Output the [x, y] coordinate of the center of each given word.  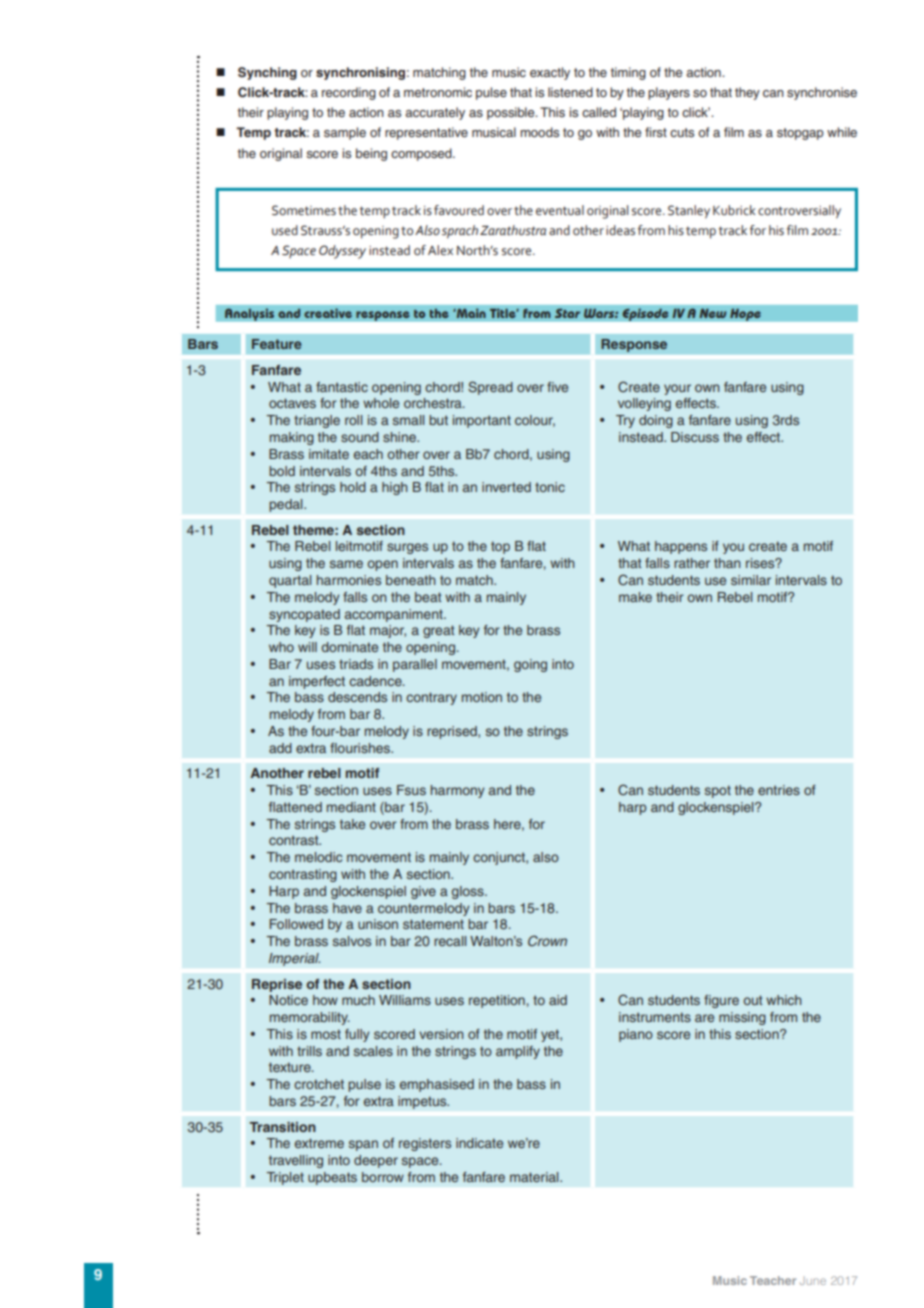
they [747, 93]
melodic [319, 857]
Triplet [285, 1178]
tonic [550, 487]
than [727, 563]
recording [349, 93]
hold [353, 487]
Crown [547, 940]
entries [779, 790]
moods [539, 132]
